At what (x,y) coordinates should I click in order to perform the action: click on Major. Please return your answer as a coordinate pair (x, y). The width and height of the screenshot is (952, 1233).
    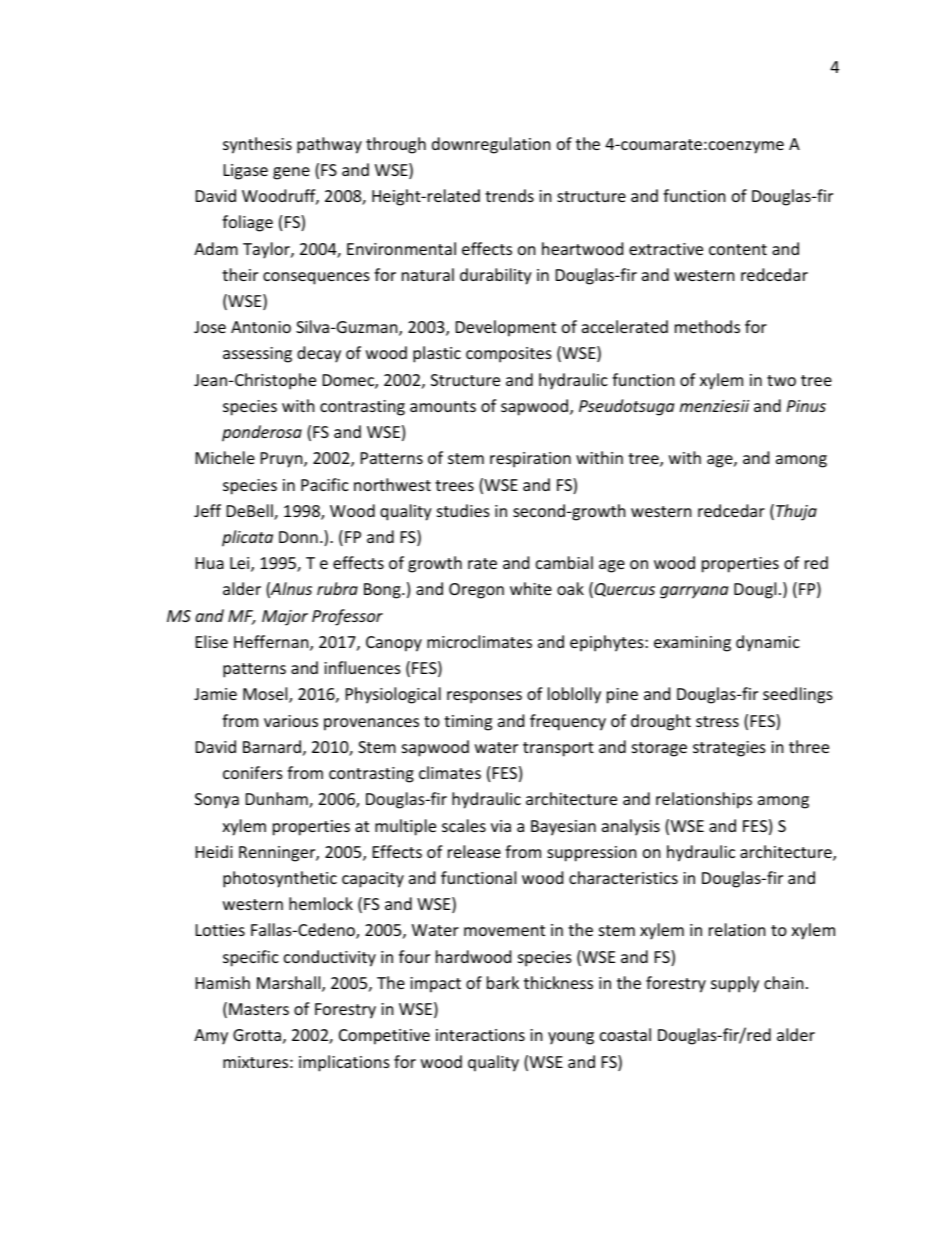
    Looking at the image, I should click on (285, 618).
